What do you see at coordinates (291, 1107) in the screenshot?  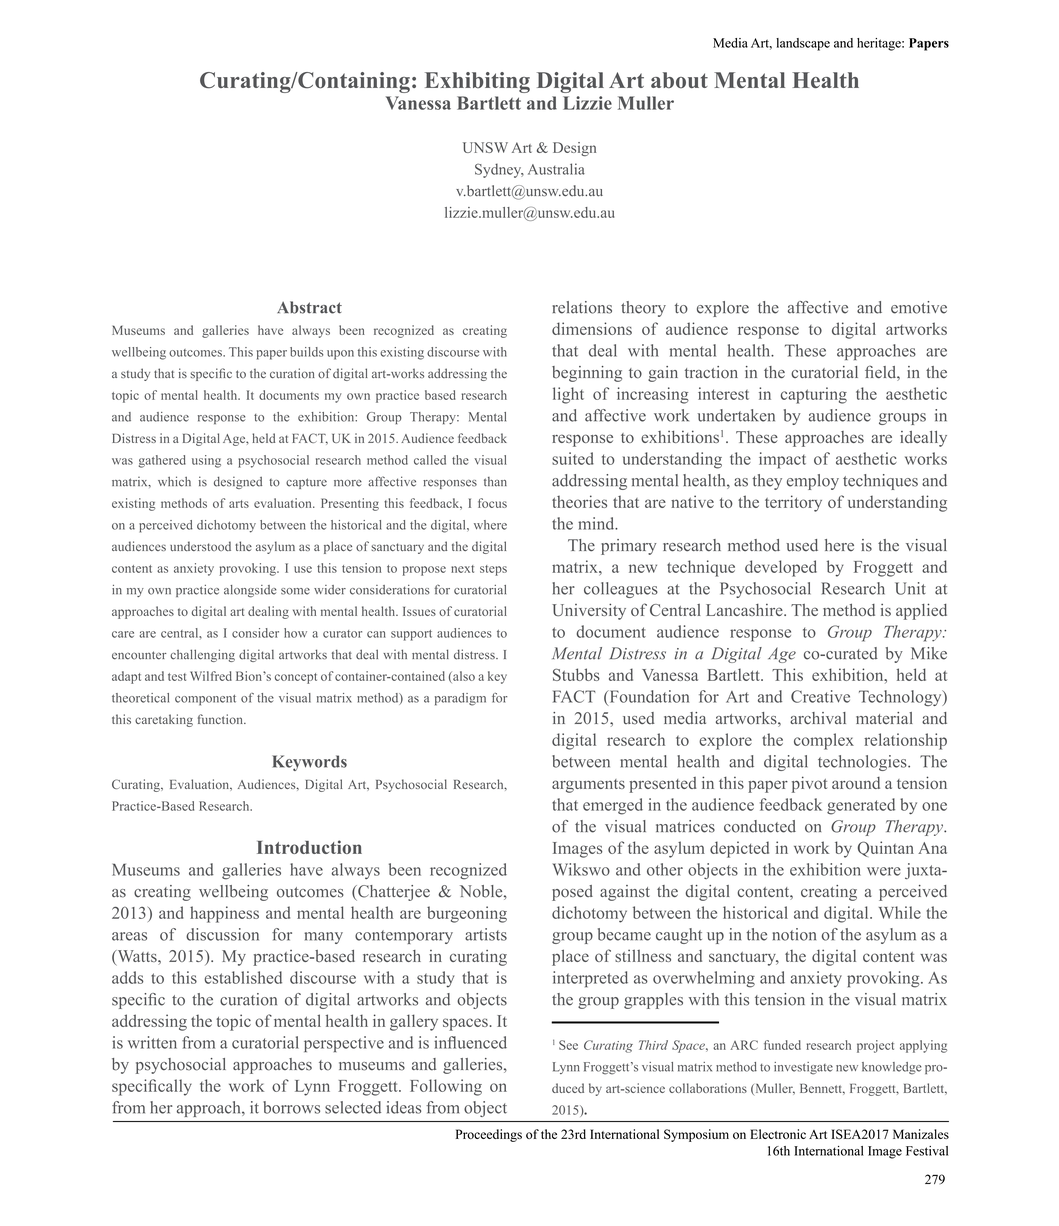 I see `borrows` at bounding box center [291, 1107].
